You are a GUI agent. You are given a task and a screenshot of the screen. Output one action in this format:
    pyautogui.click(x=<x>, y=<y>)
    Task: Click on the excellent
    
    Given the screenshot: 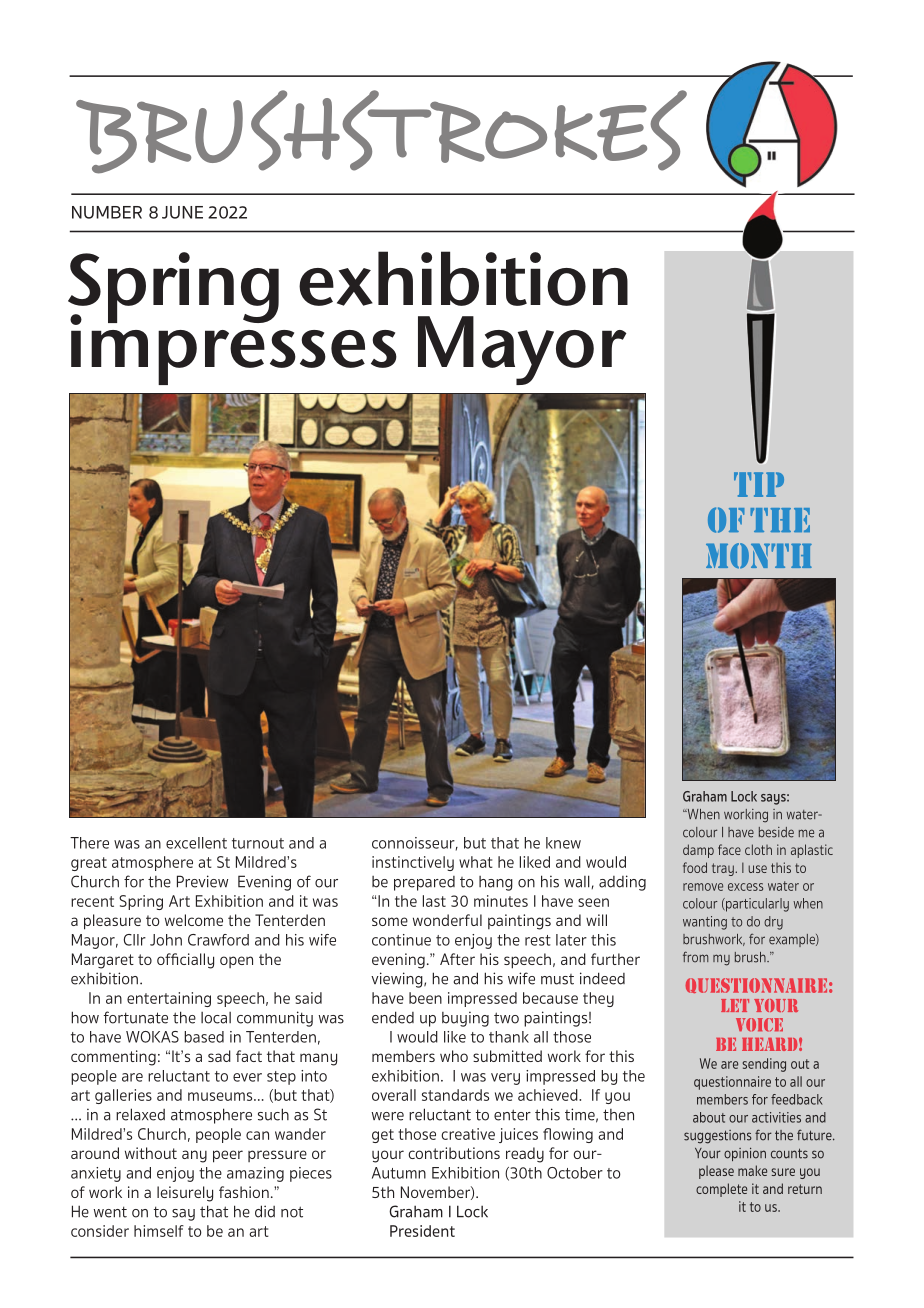 What is the action you would take?
    pyautogui.click(x=196, y=843)
